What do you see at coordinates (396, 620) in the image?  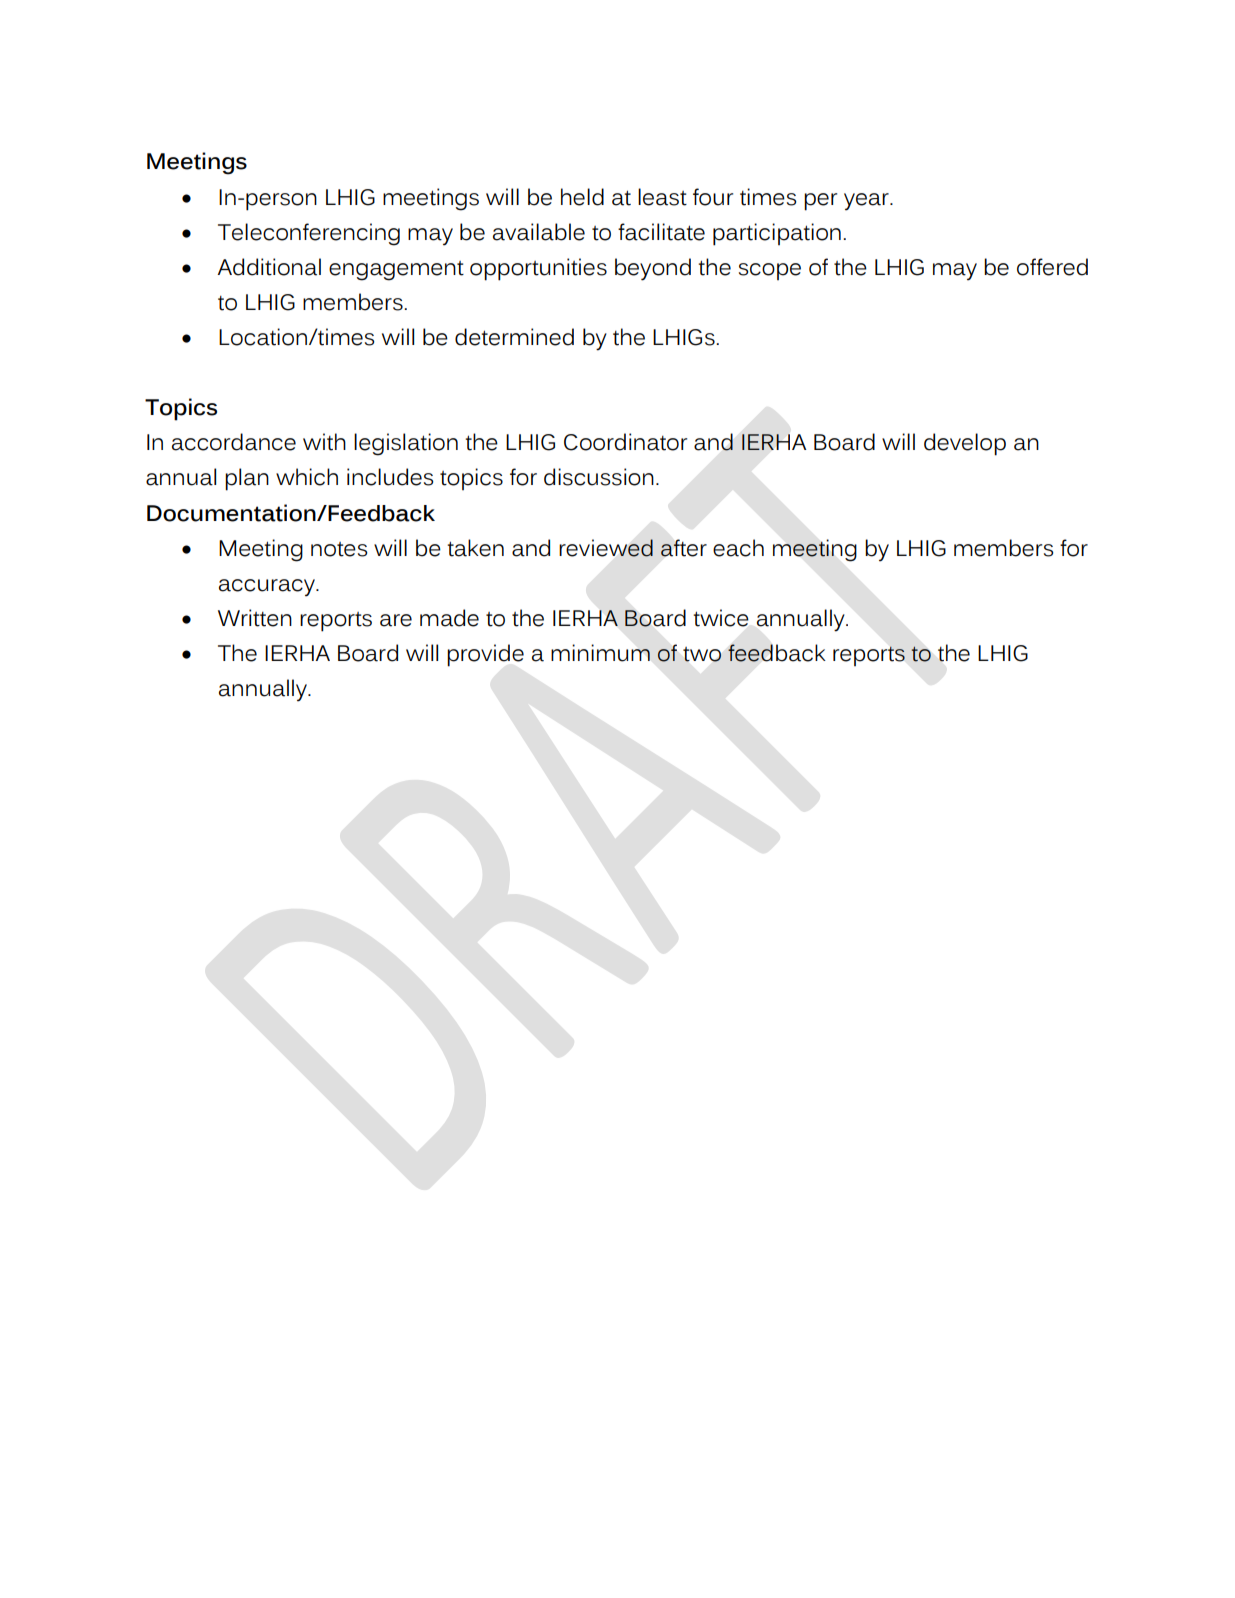 I see `are` at bounding box center [396, 620].
